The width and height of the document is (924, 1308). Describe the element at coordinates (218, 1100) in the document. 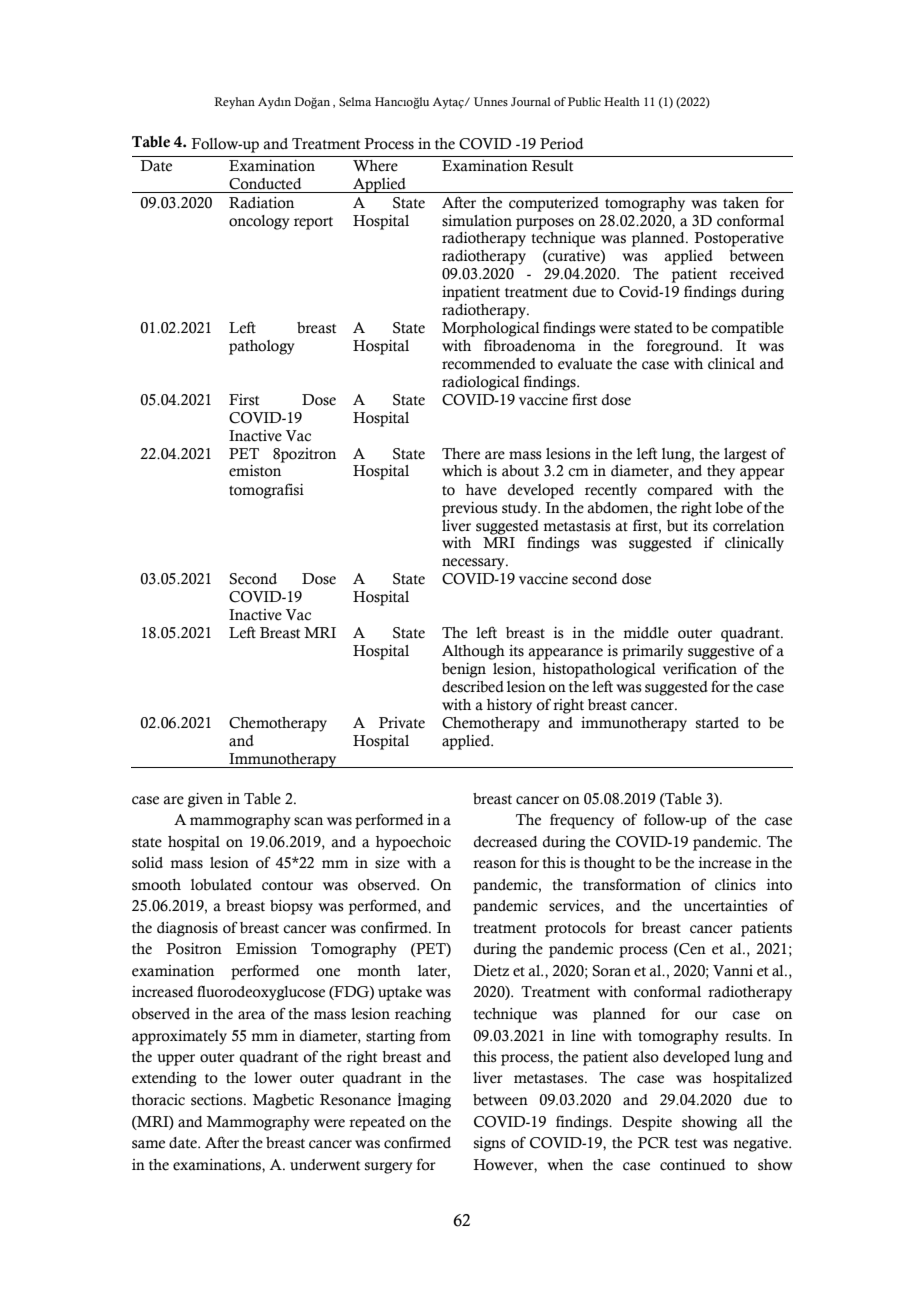

I see `sections` at that location.
